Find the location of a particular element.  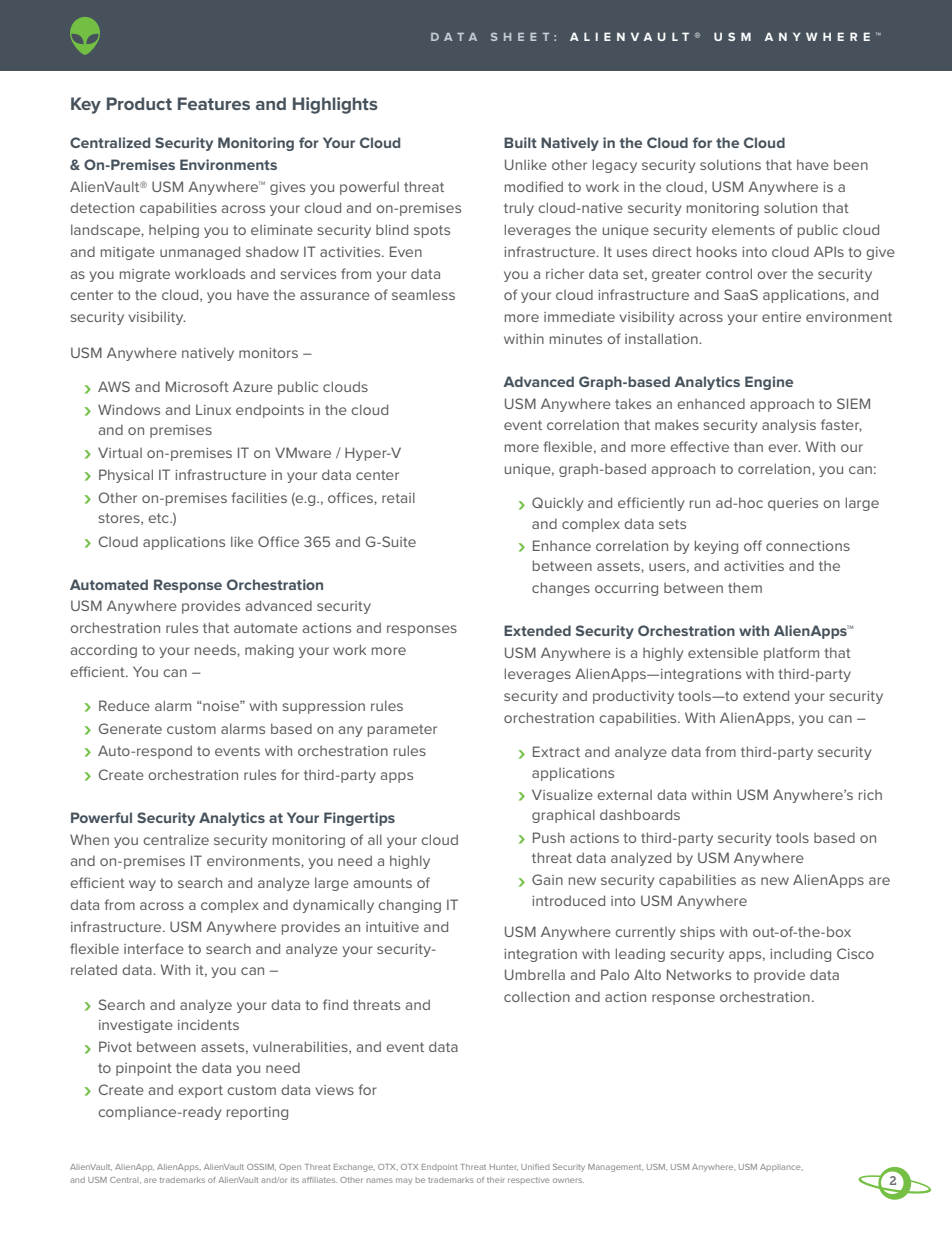

Built is located at coordinates (520, 142).
